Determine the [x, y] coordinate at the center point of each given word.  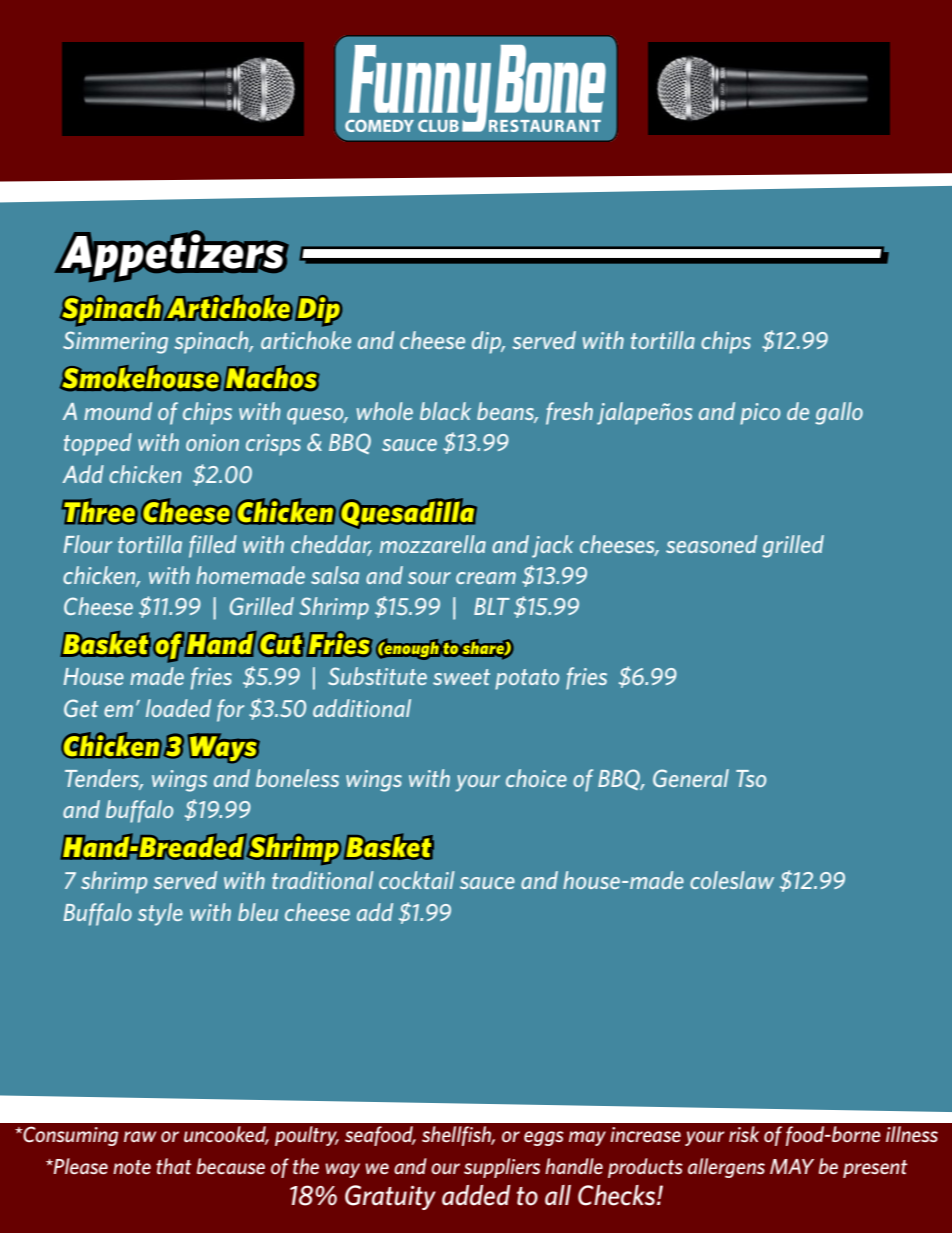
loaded [178, 708]
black [445, 411]
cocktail [417, 880]
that [174, 1166]
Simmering [115, 342]
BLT [492, 606]
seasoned [711, 544]
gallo [839, 413]
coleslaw [732, 880]
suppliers [502, 1168]
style [160, 914]
